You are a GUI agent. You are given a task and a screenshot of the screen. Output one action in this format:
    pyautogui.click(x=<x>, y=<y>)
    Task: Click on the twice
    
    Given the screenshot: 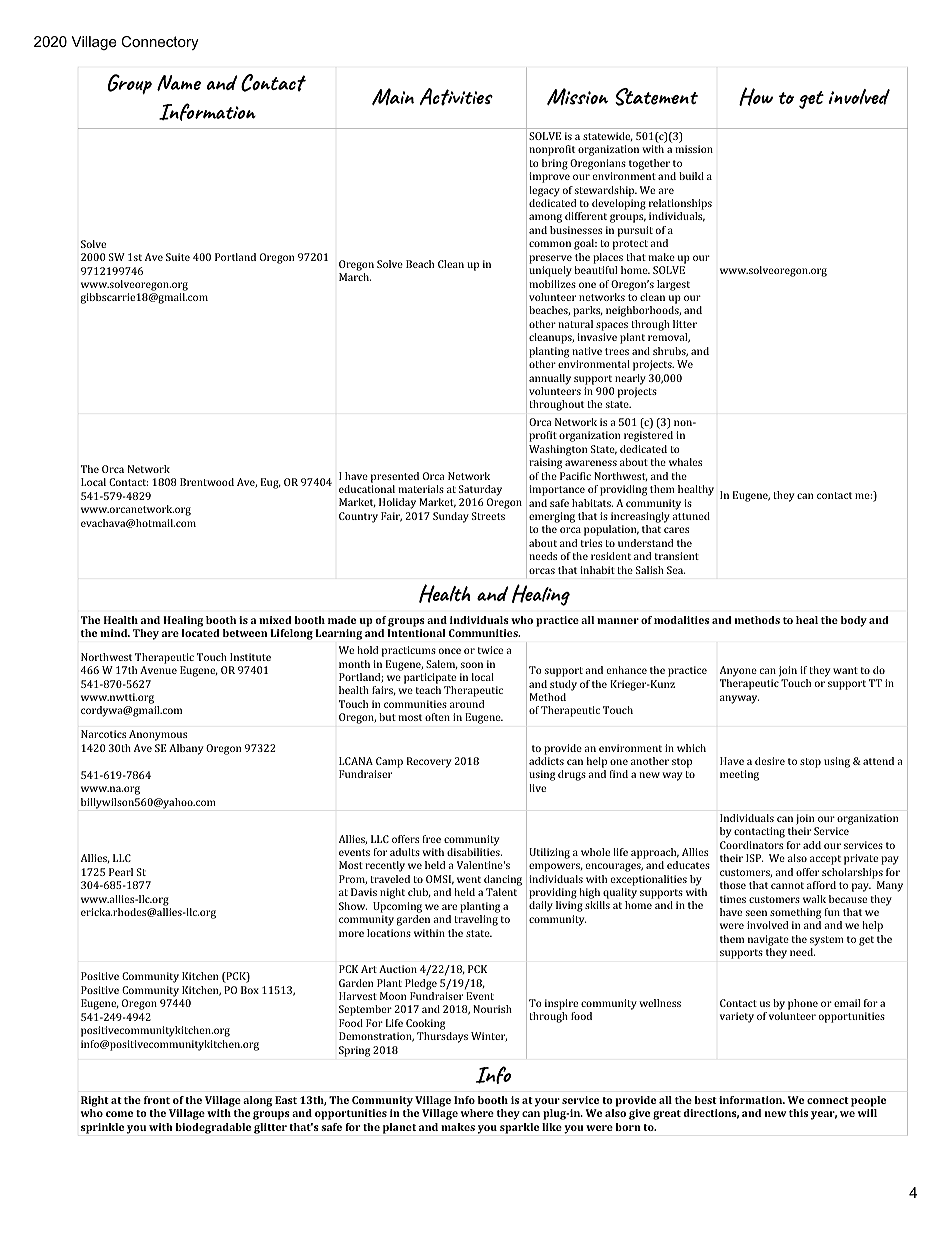 What is the action you would take?
    pyautogui.click(x=490, y=650)
